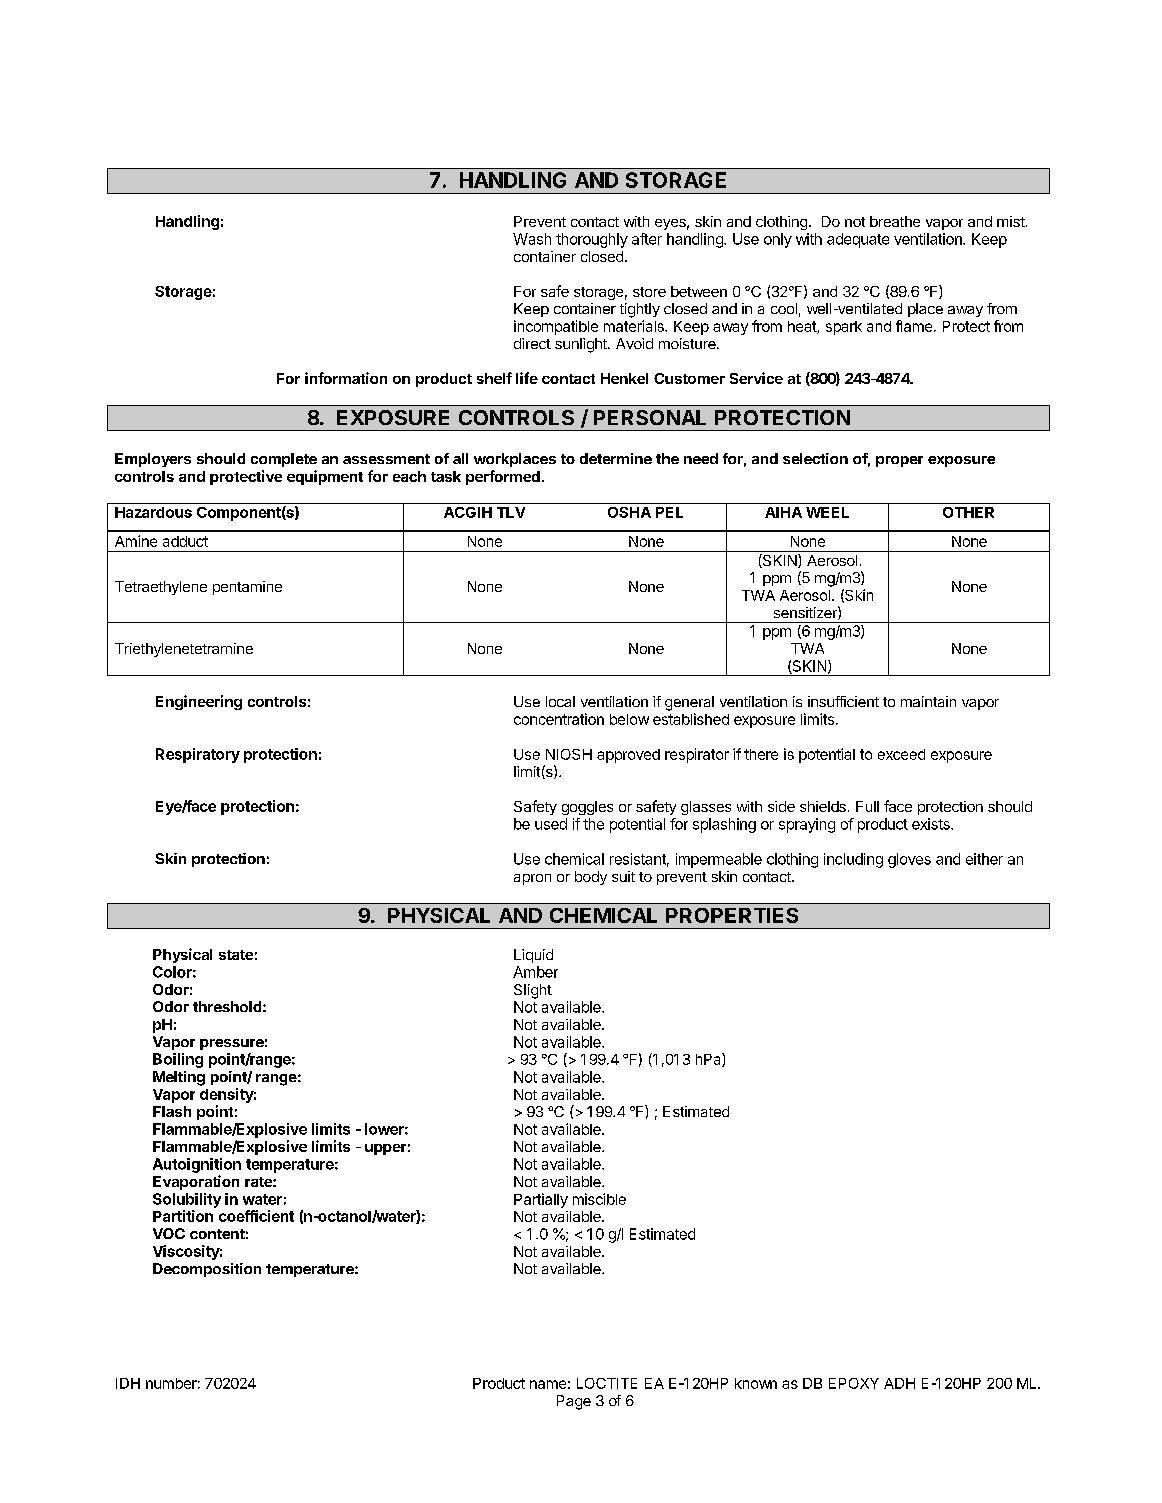 This screenshot has width=1162, height=1503. I want to click on determine, so click(616, 458).
